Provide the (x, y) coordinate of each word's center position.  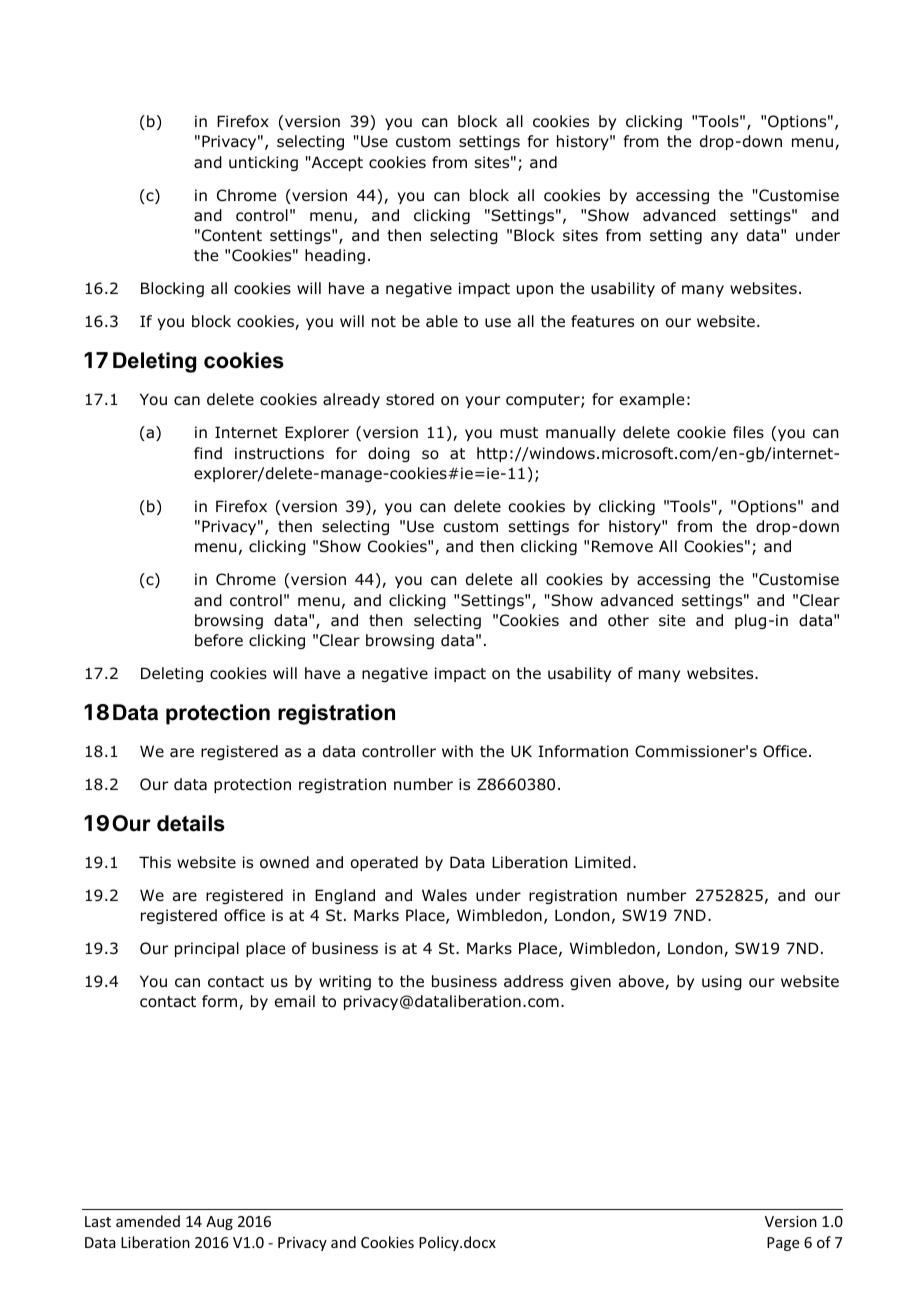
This (155, 862)
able (442, 321)
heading (335, 256)
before (219, 640)
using (722, 982)
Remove (622, 546)
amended (148, 1221)
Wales (444, 895)
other (628, 620)
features (602, 321)
